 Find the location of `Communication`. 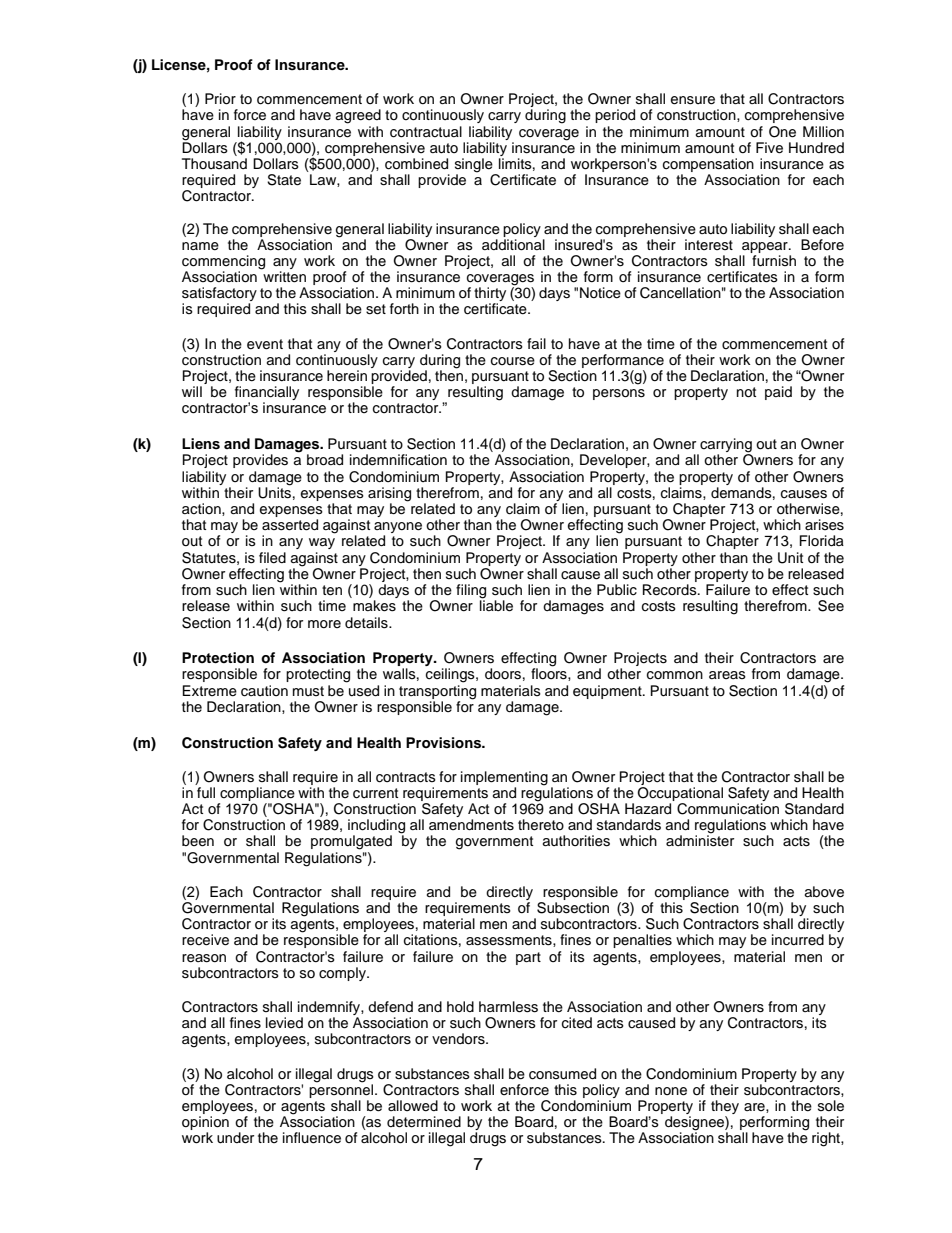

Communication is located at coordinates (728, 809).
